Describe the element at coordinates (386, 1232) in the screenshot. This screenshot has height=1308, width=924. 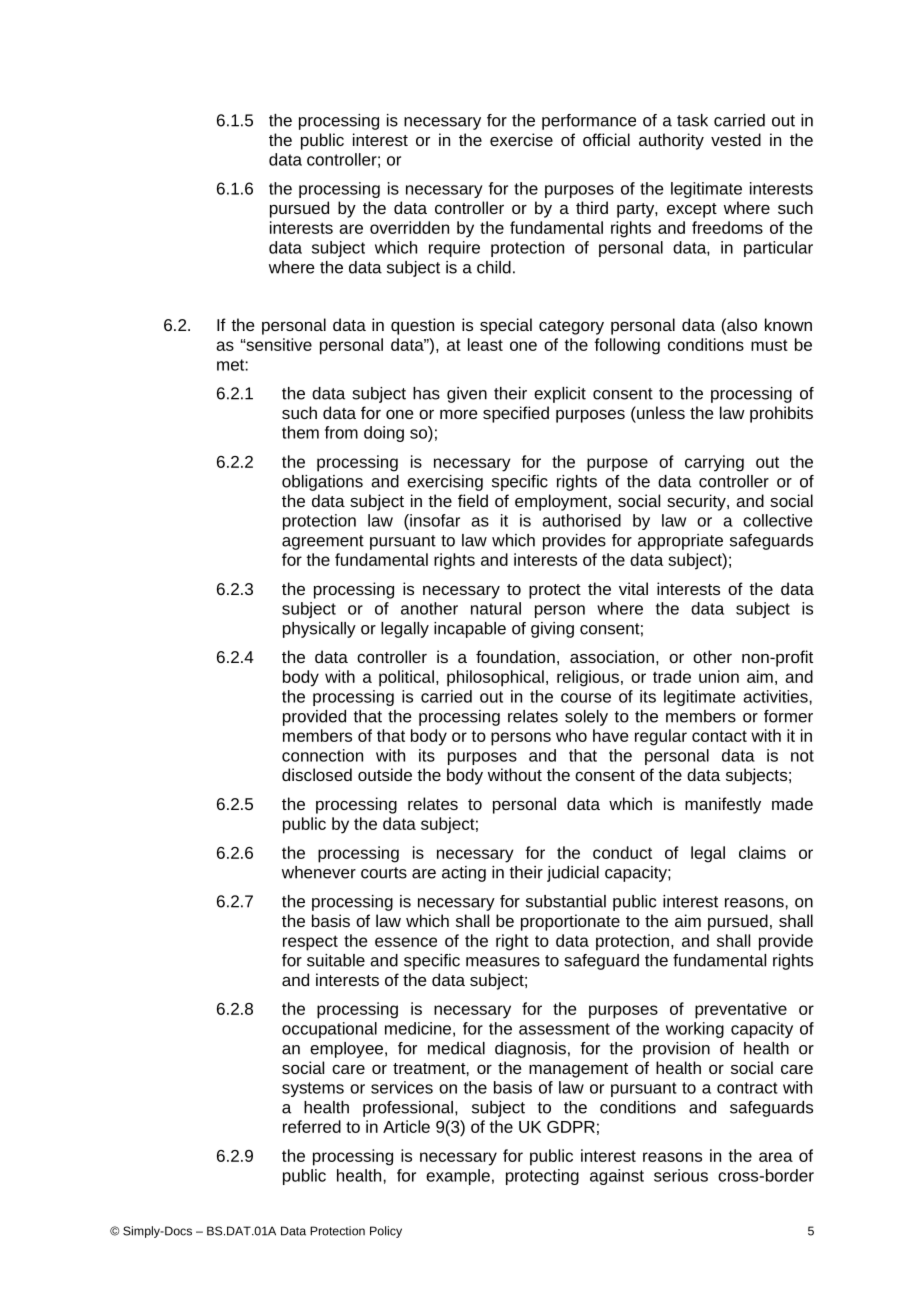
I see `Policy` at that location.
